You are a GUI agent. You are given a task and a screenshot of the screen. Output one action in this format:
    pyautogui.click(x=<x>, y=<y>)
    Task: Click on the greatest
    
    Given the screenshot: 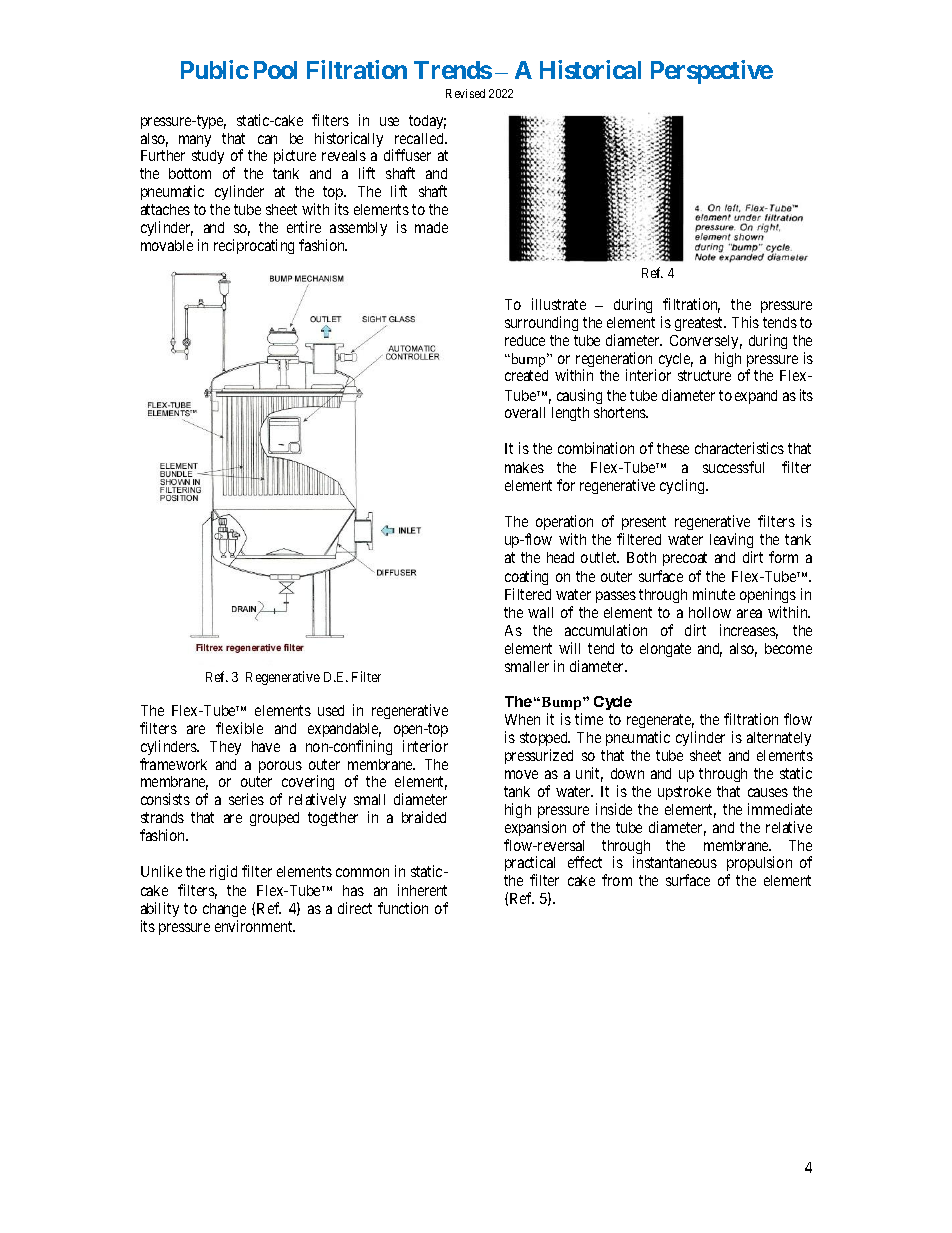 What is the action you would take?
    pyautogui.click(x=700, y=324)
